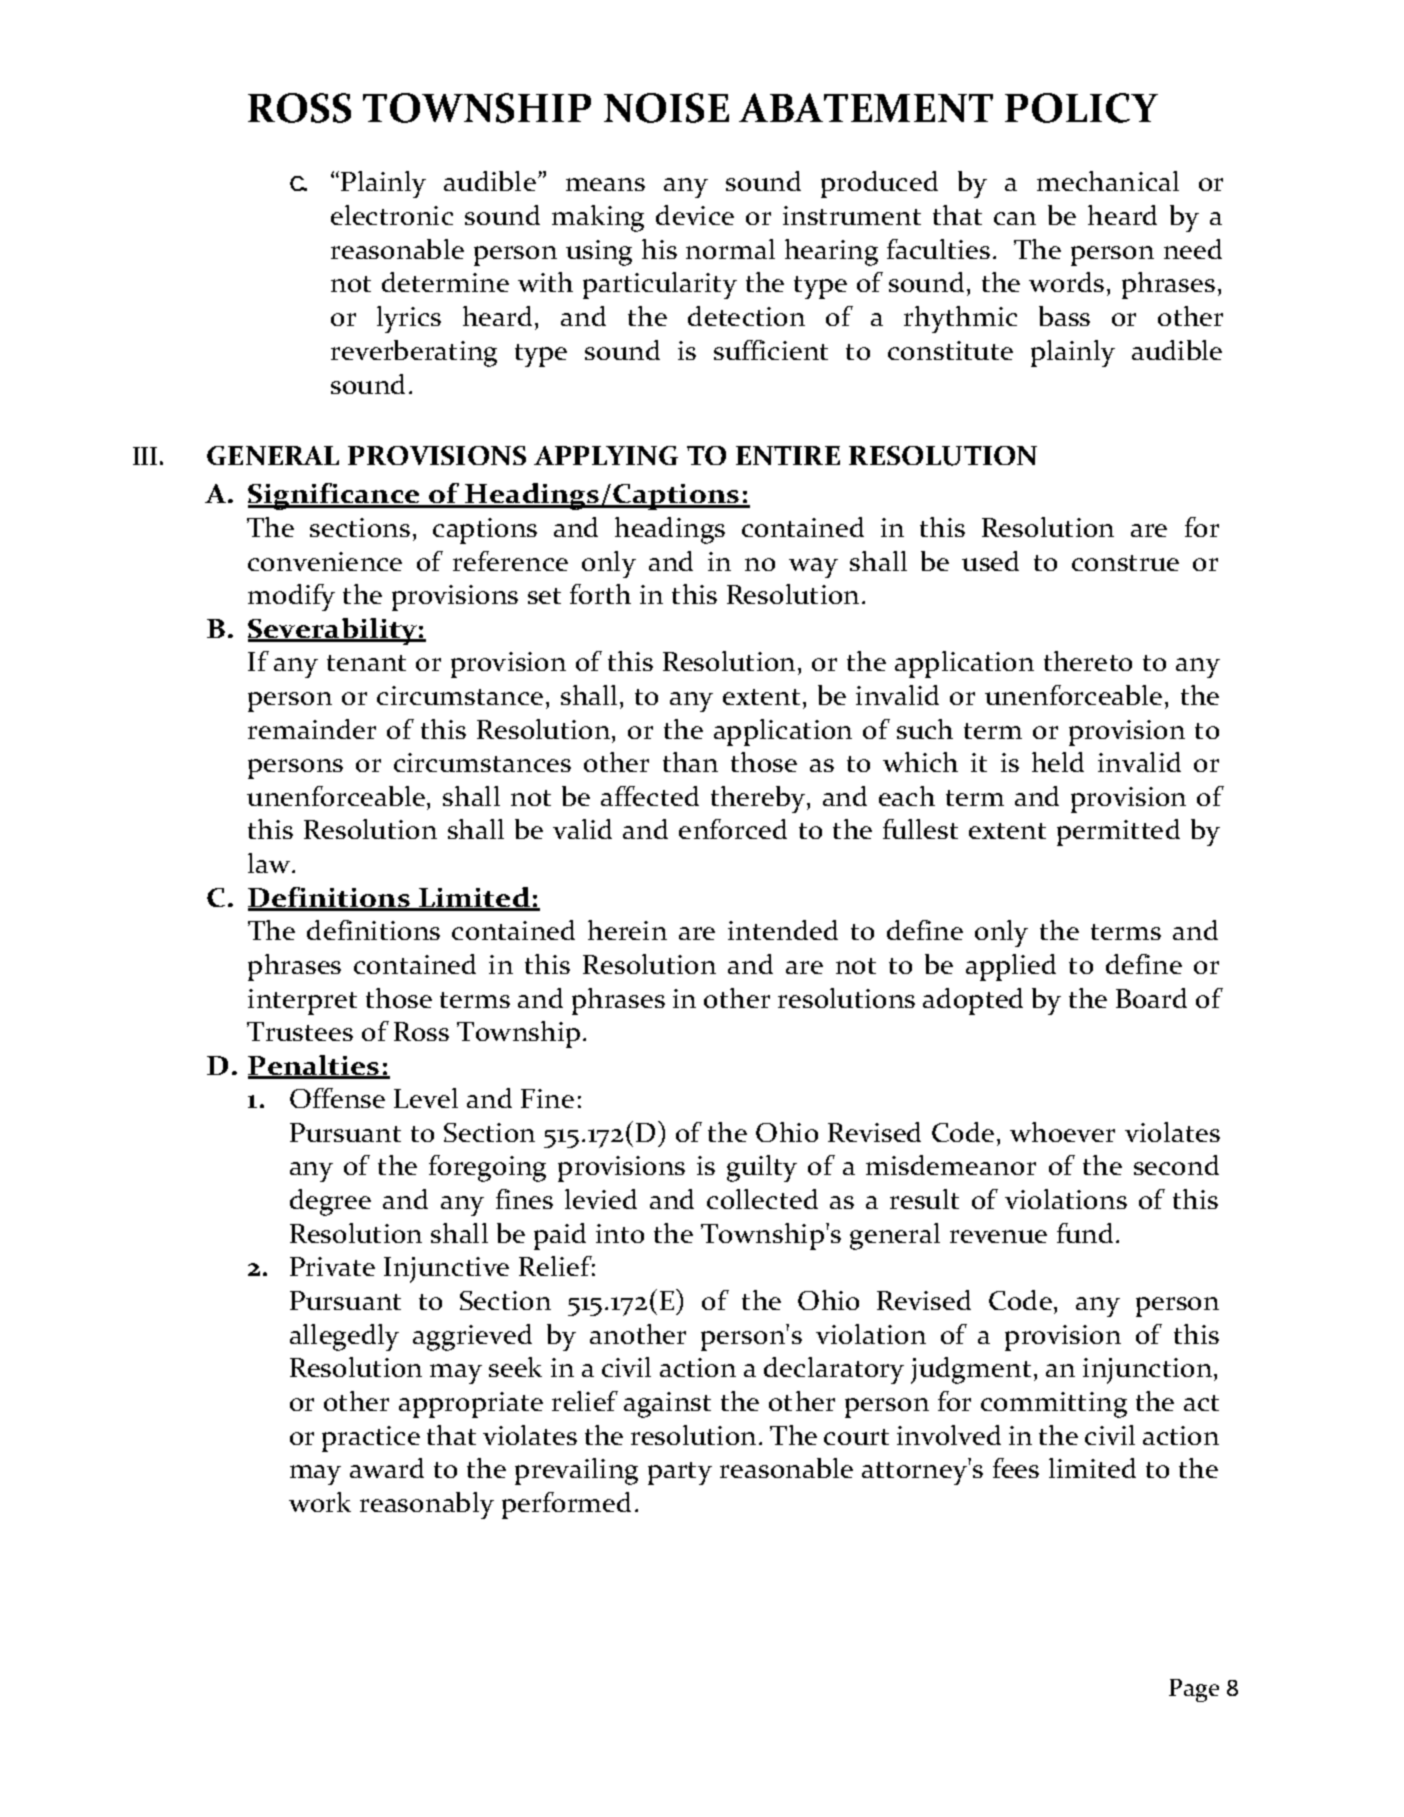 This document has width=1404, height=1817. Describe the element at coordinates (1118, 832) in the document. I see `permitted` at that location.
